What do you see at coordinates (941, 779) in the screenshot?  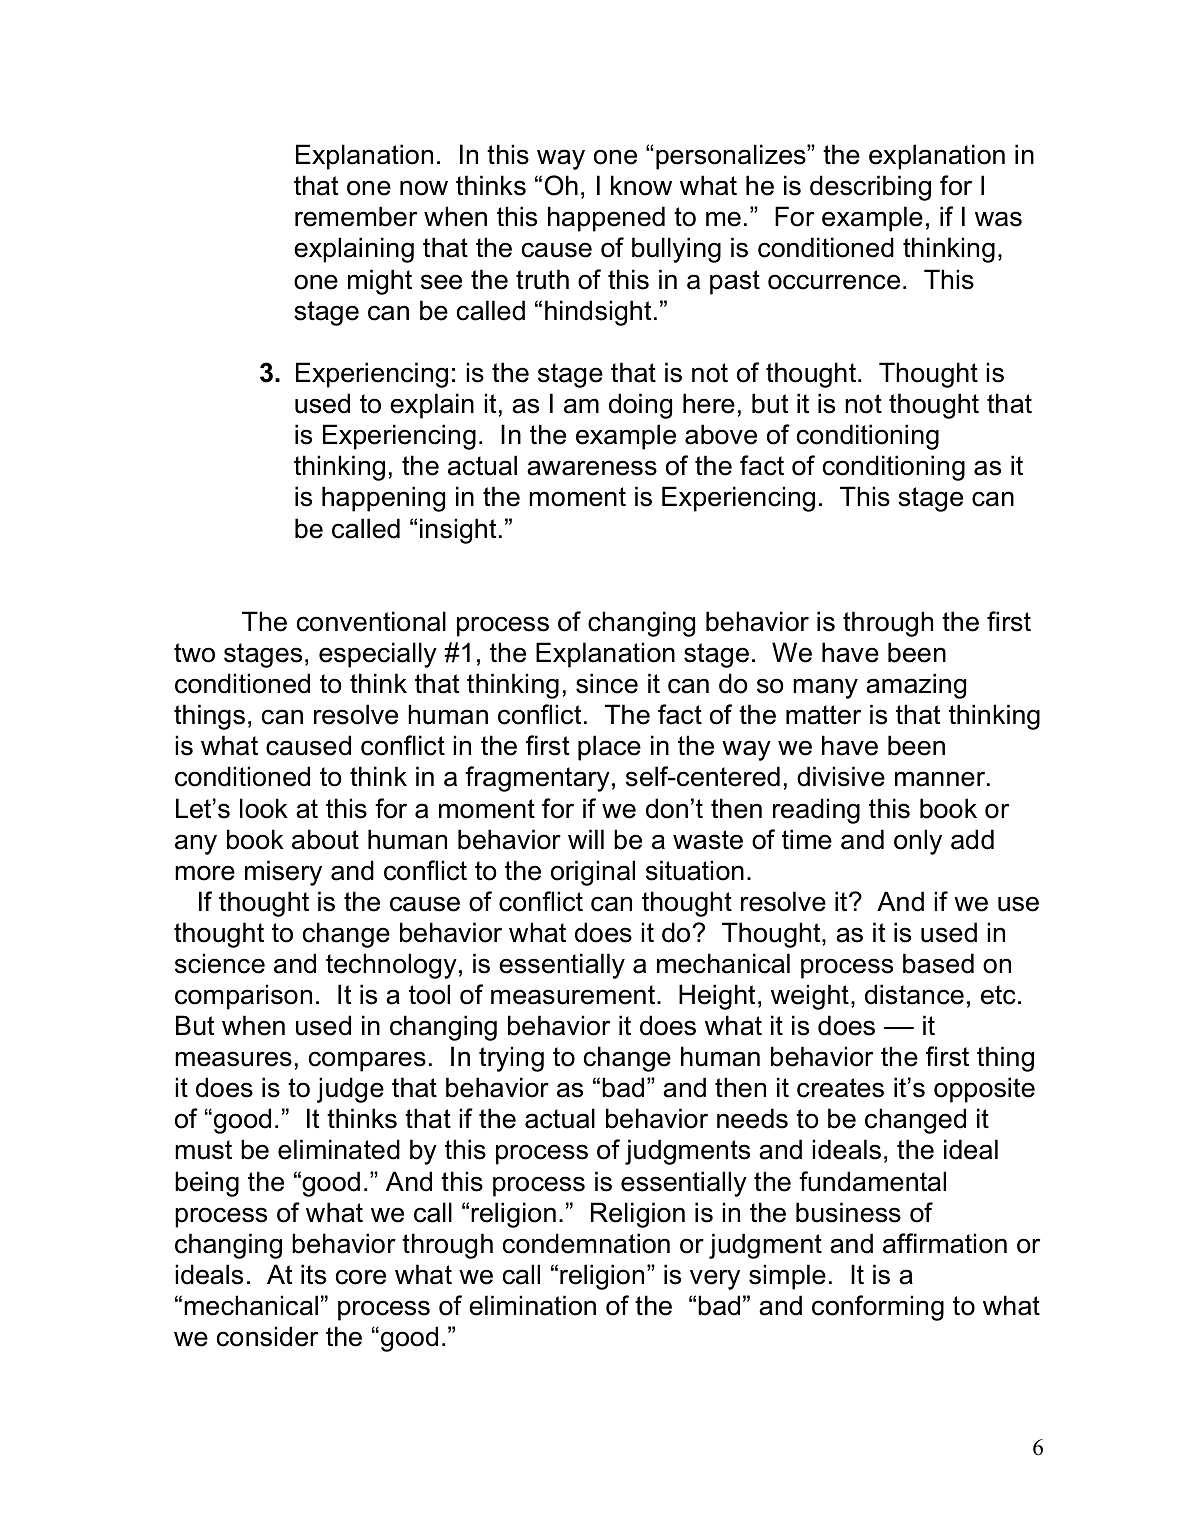 I see `manner` at bounding box center [941, 779].
